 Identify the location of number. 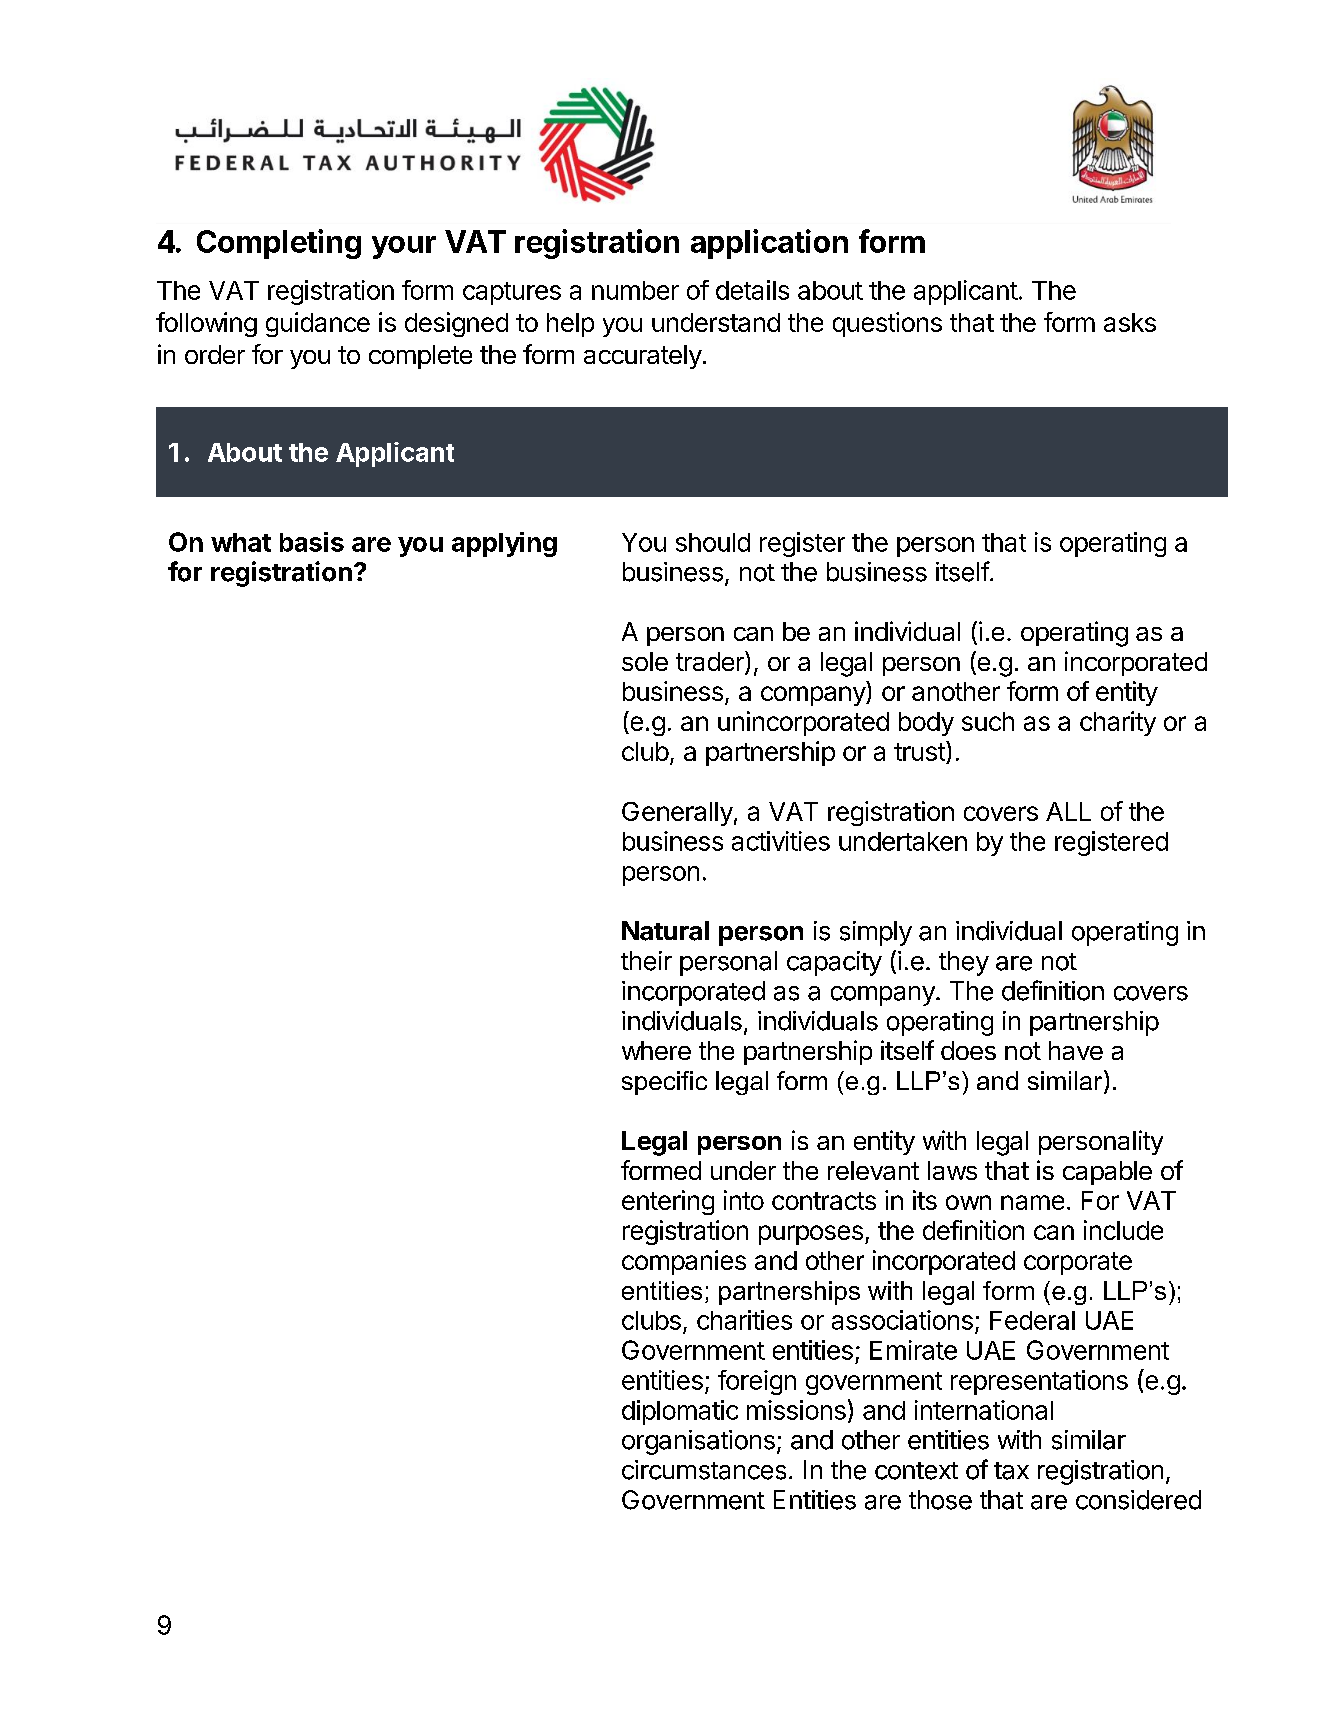
(635, 290).
